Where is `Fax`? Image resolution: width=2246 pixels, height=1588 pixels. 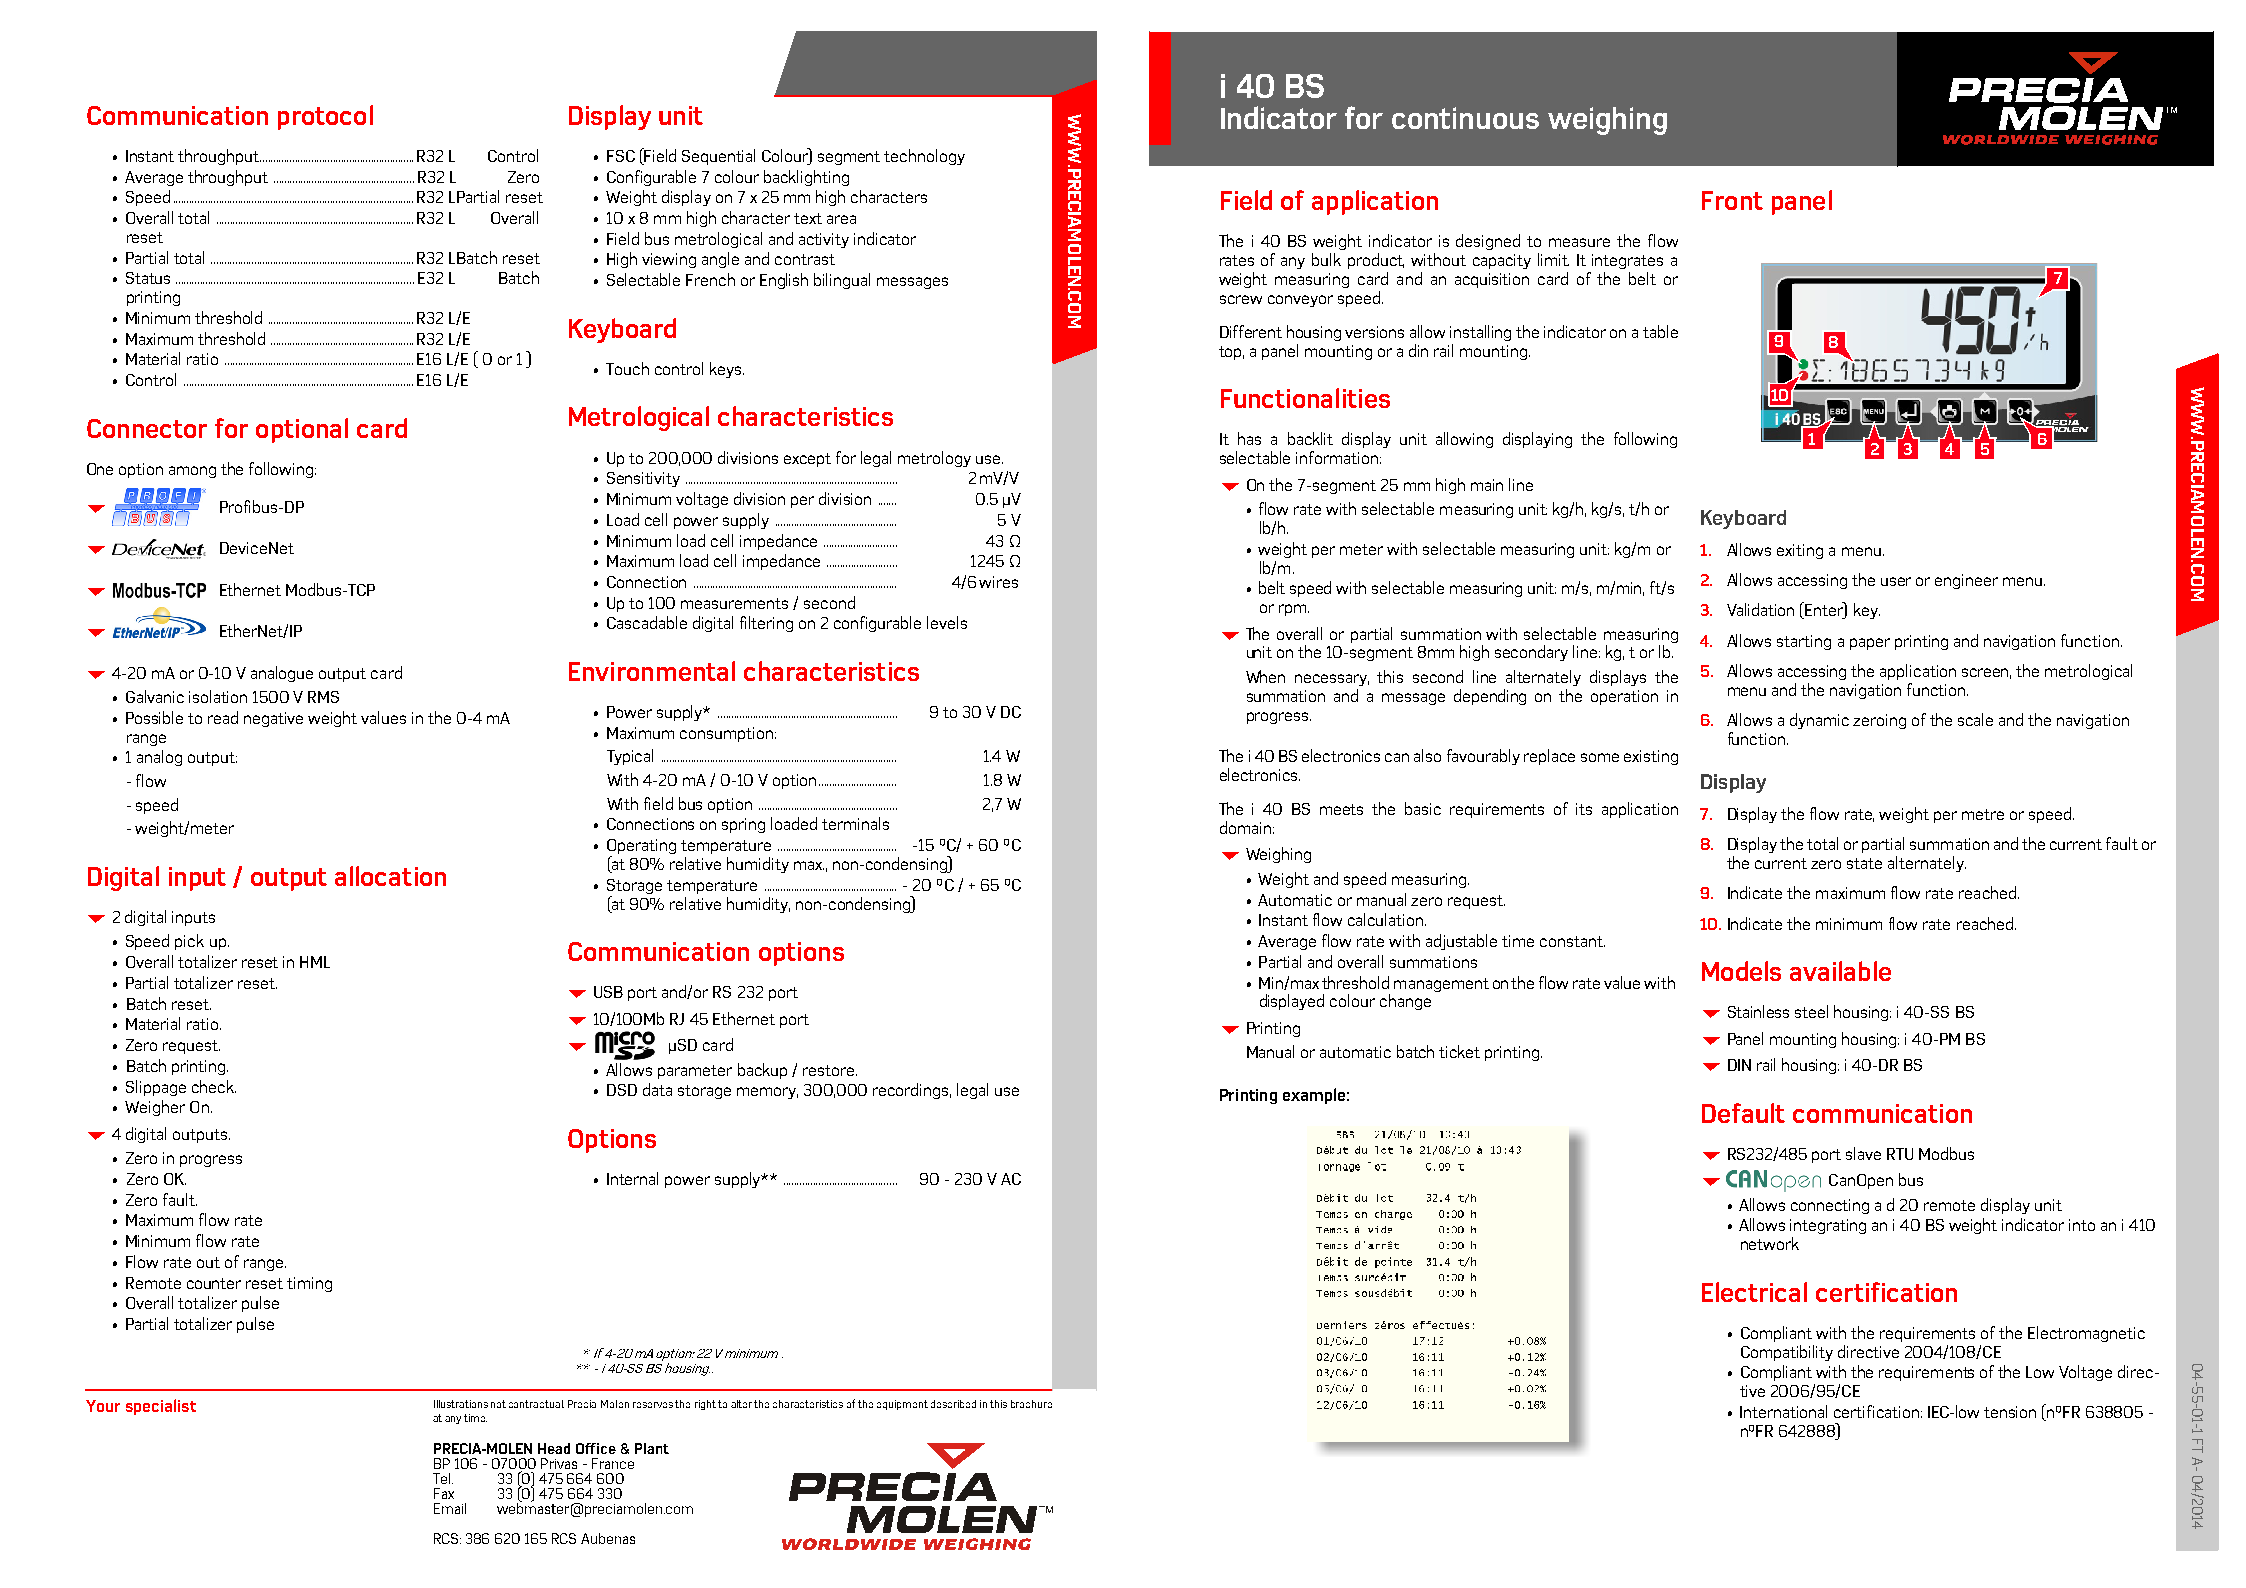
Fax is located at coordinates (444, 1493).
